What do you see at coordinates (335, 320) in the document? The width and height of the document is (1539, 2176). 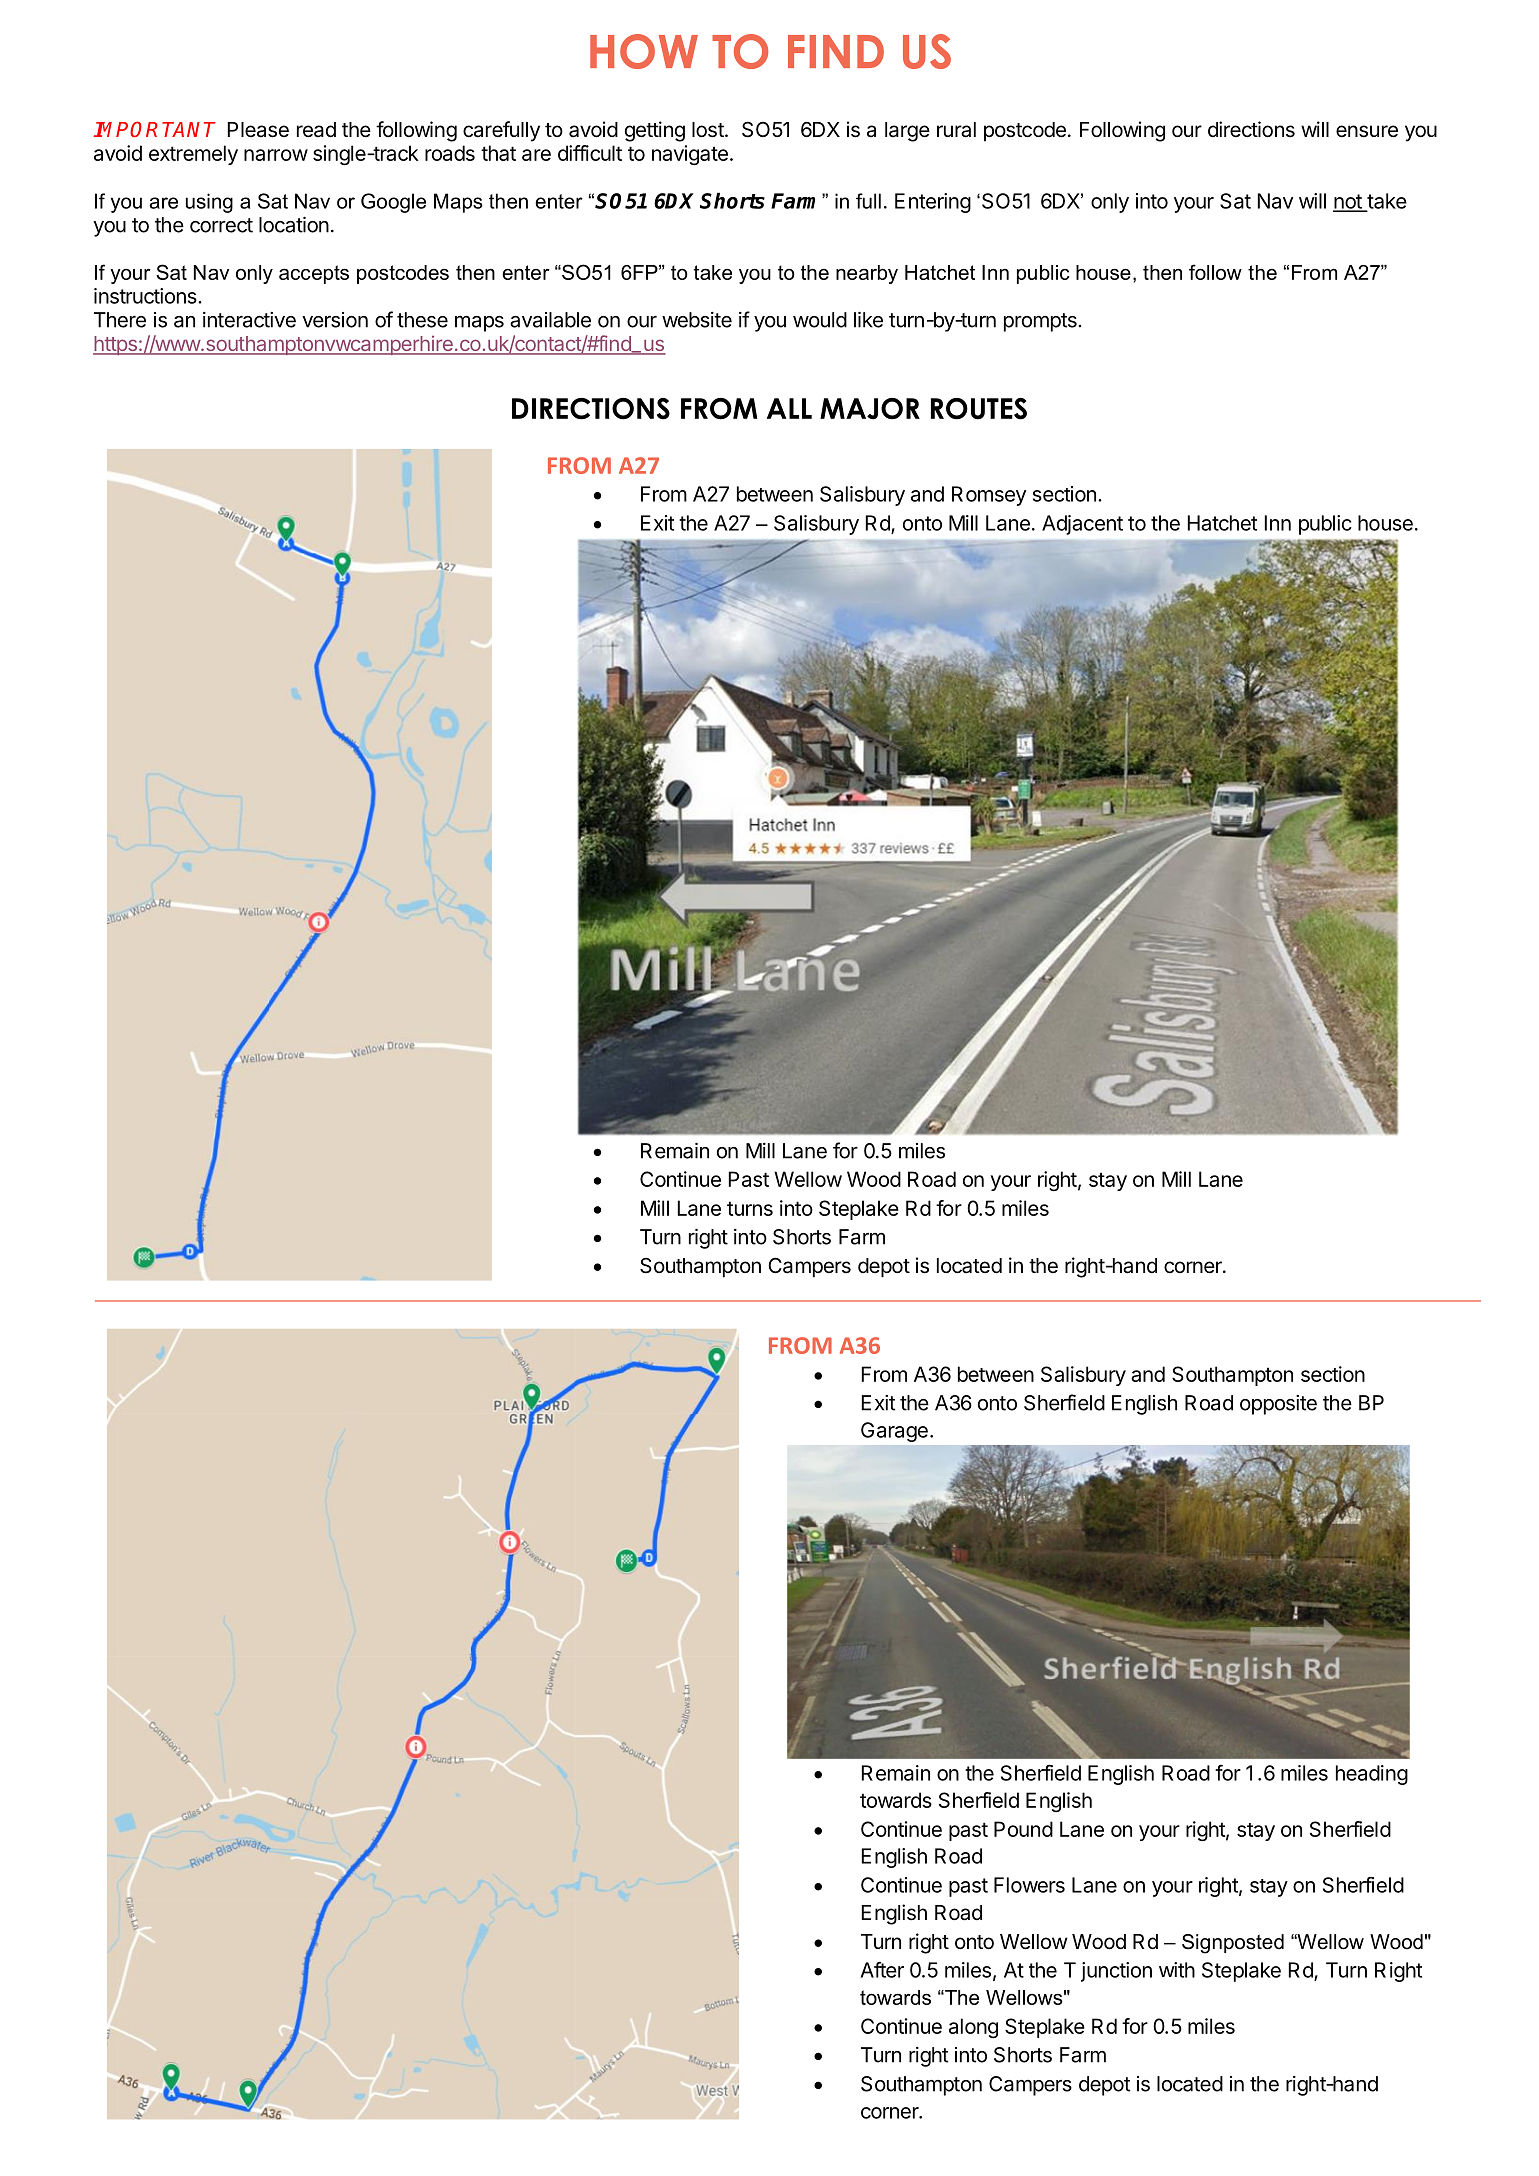 I see `version` at bounding box center [335, 320].
